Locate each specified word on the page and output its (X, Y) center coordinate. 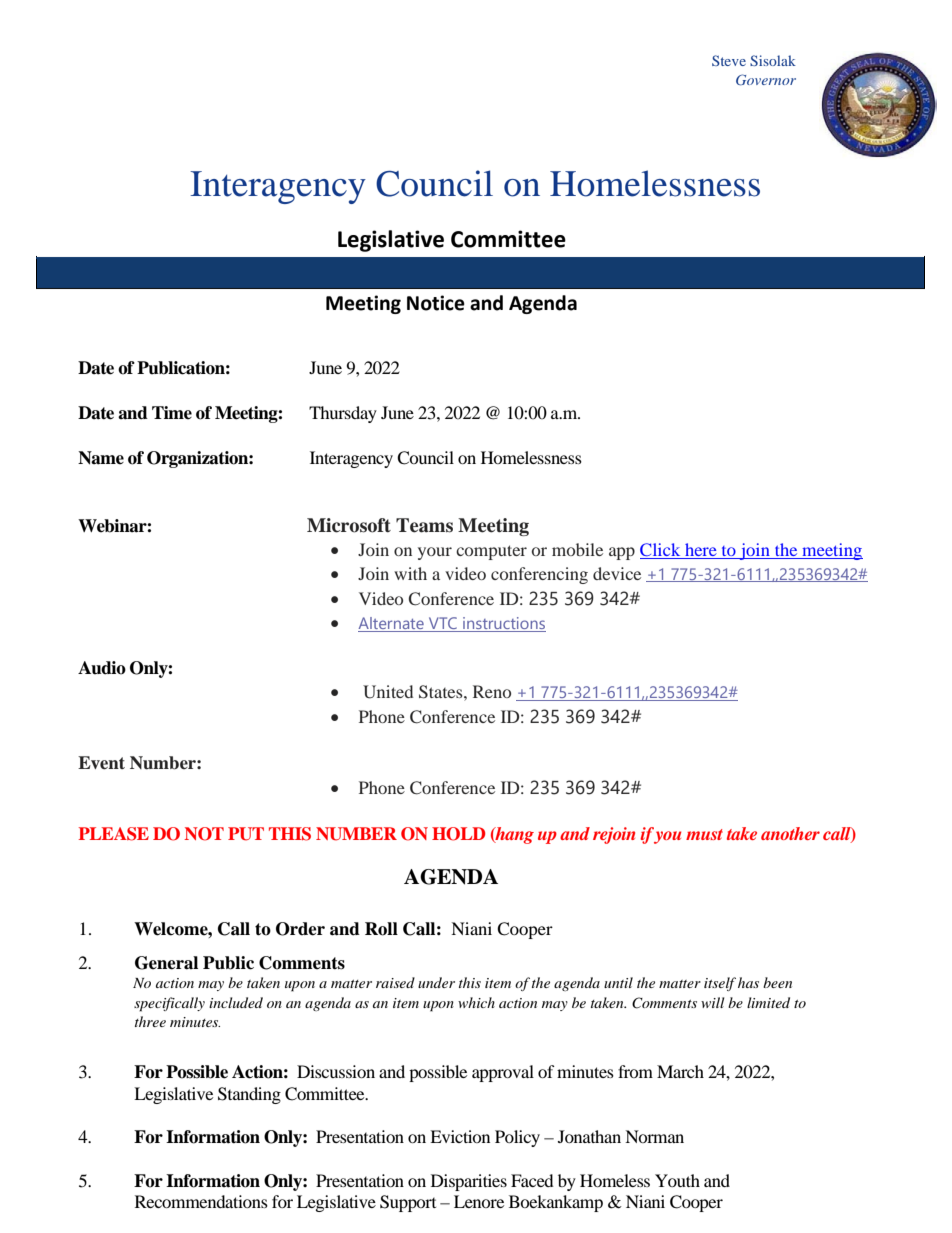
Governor (766, 80)
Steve (729, 60)
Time (172, 413)
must (704, 834)
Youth (677, 1180)
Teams (424, 525)
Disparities (469, 1182)
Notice (436, 303)
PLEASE (114, 834)
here (701, 551)
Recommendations (201, 1201)
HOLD (458, 834)
